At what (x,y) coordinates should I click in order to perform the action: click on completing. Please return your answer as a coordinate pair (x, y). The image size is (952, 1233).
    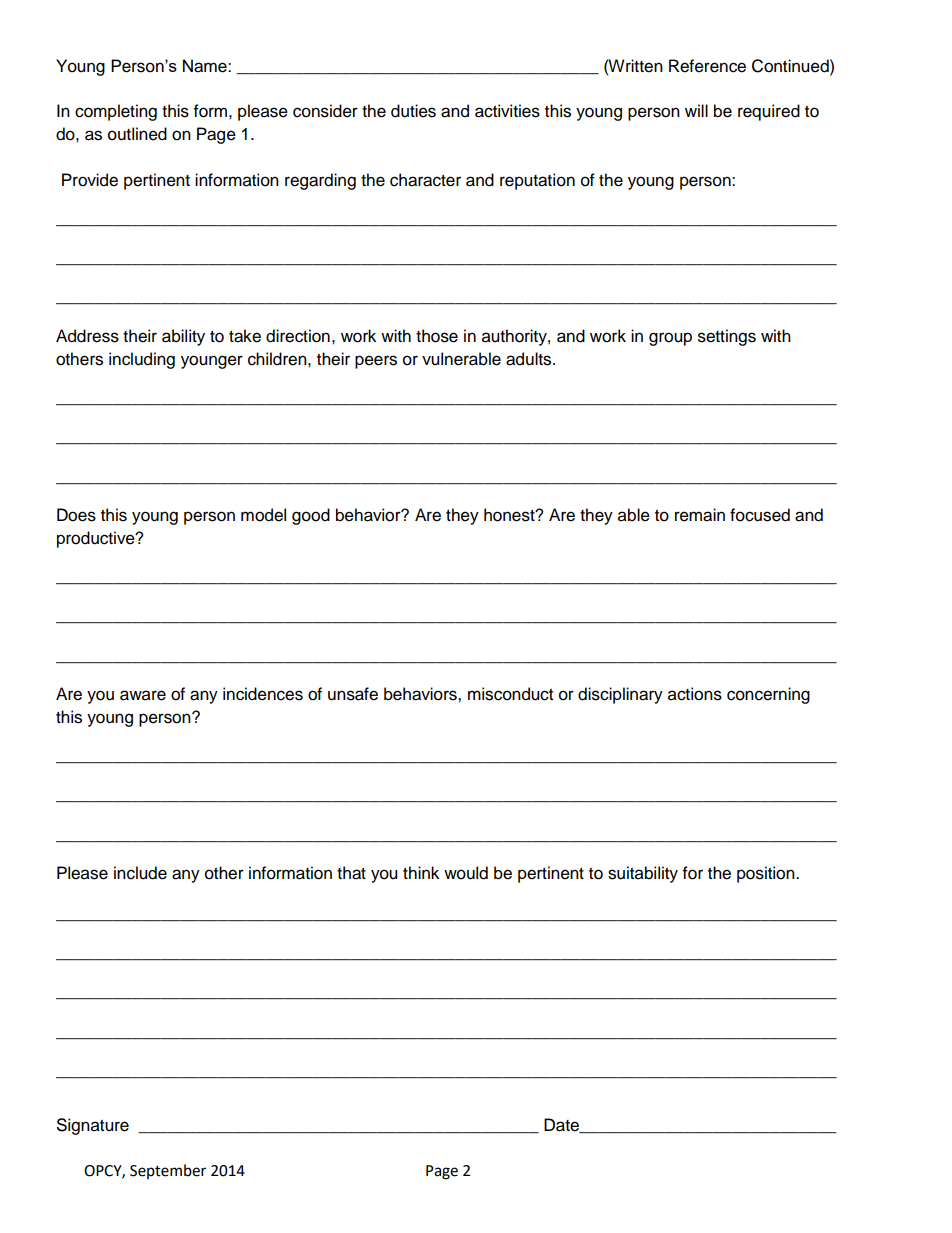
    Looking at the image, I should click on (116, 112).
